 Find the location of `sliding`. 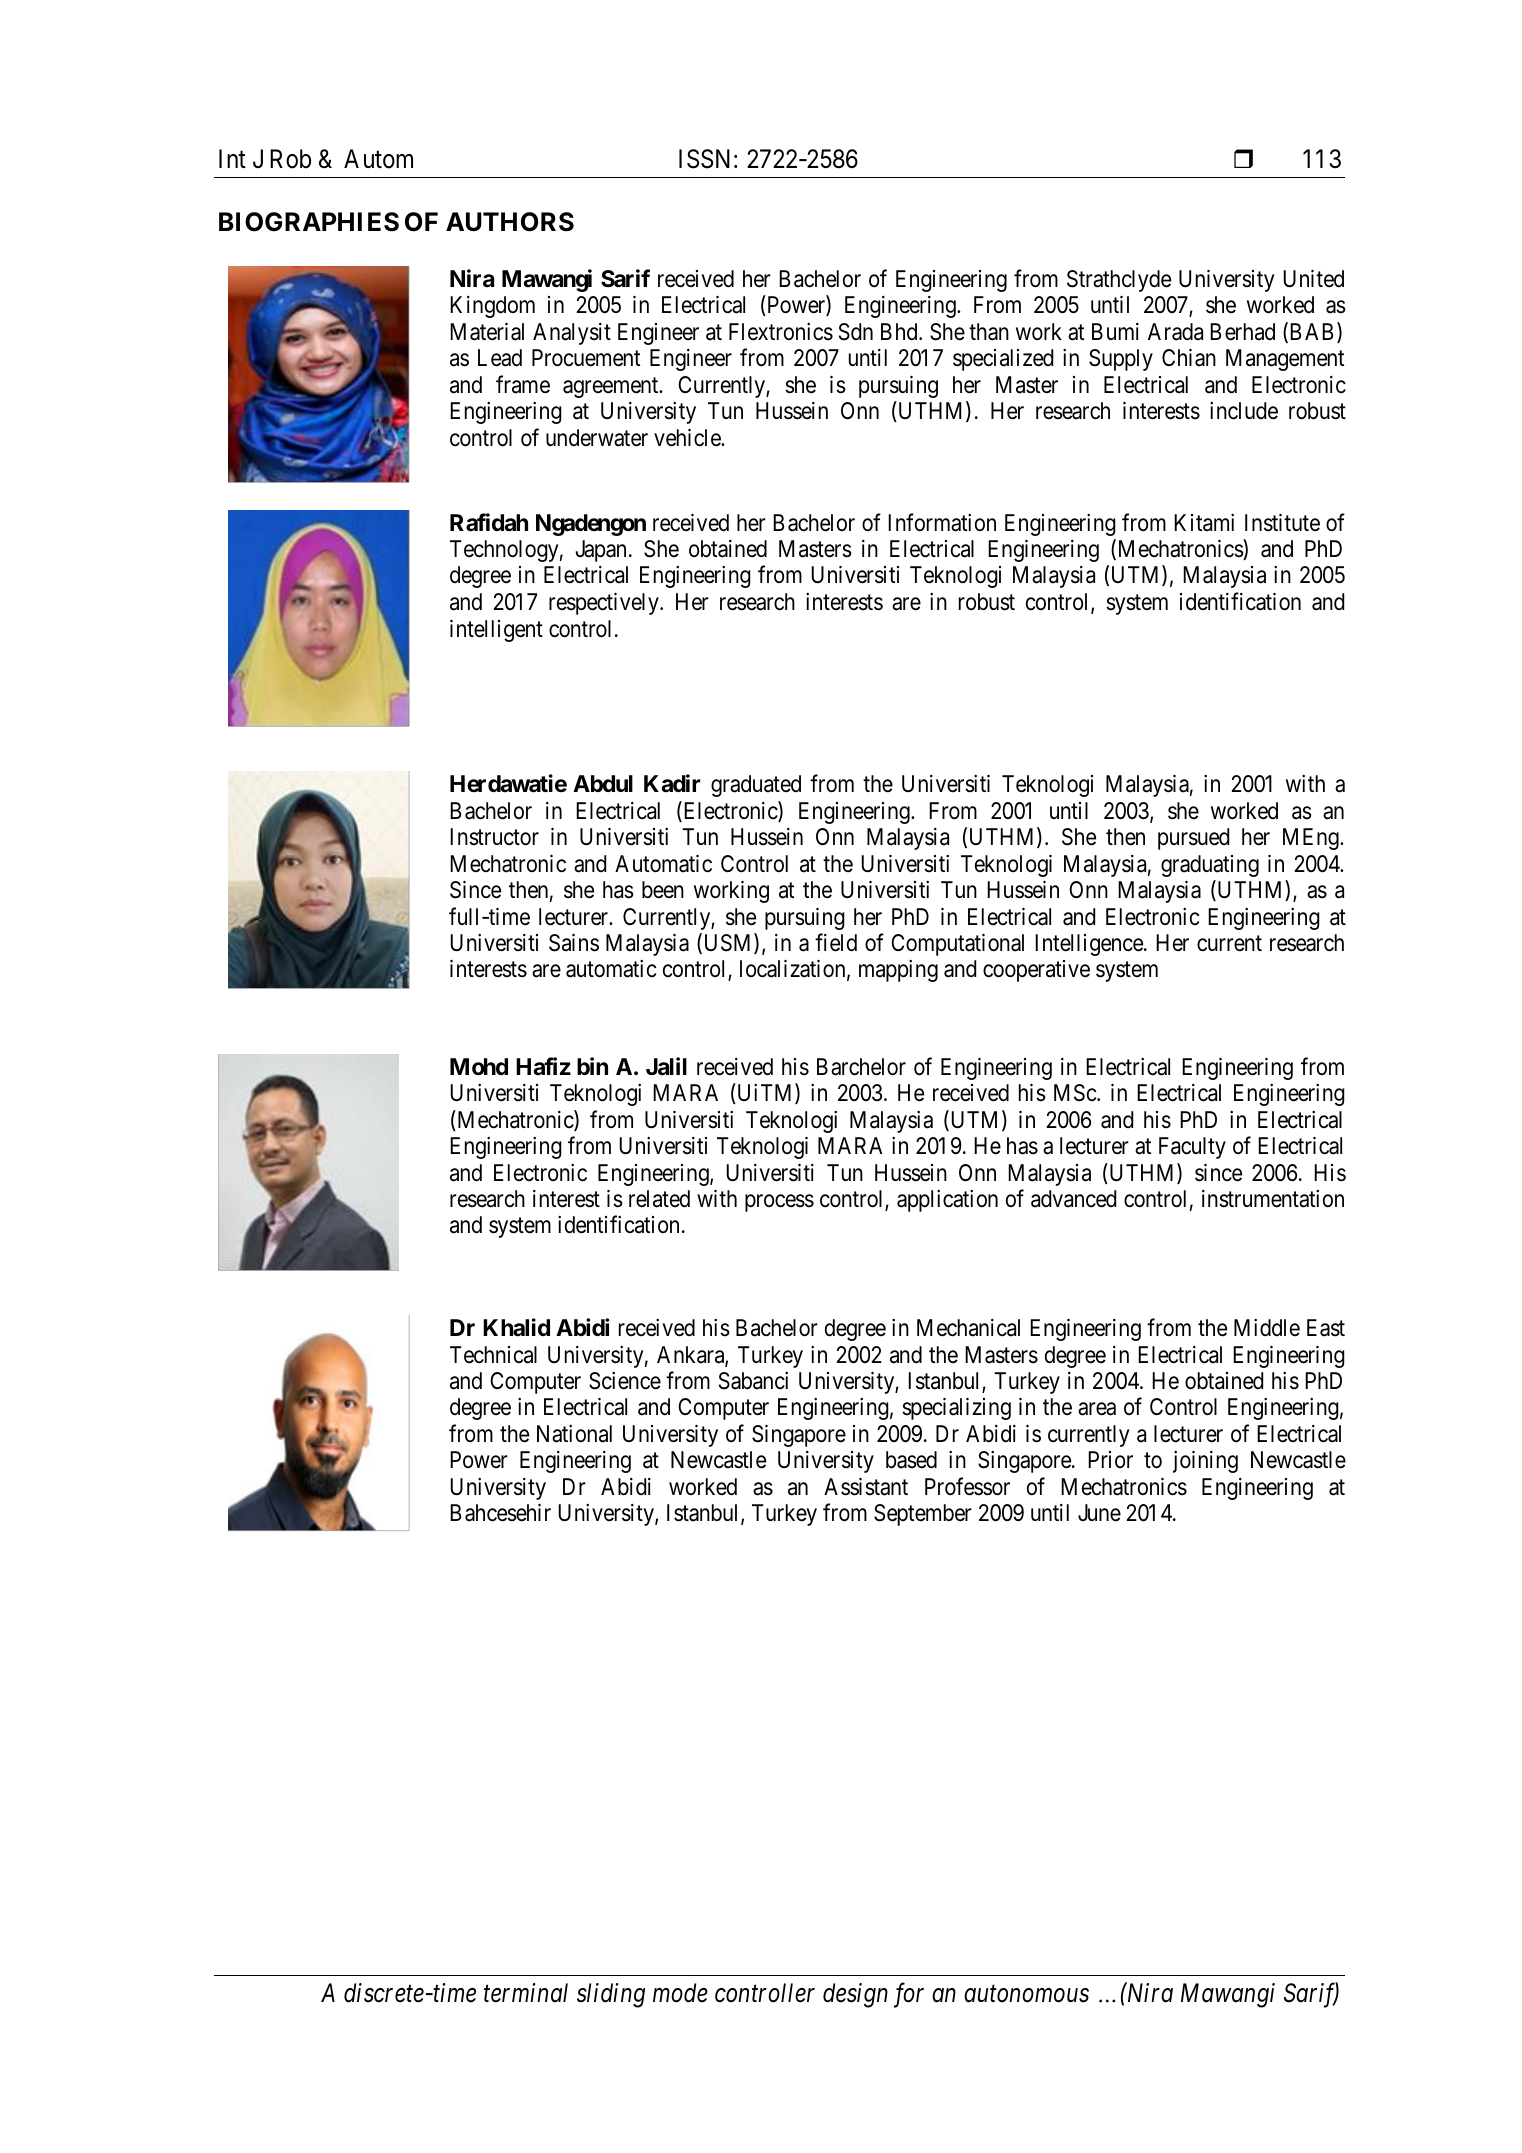

sliding is located at coordinates (611, 1995).
